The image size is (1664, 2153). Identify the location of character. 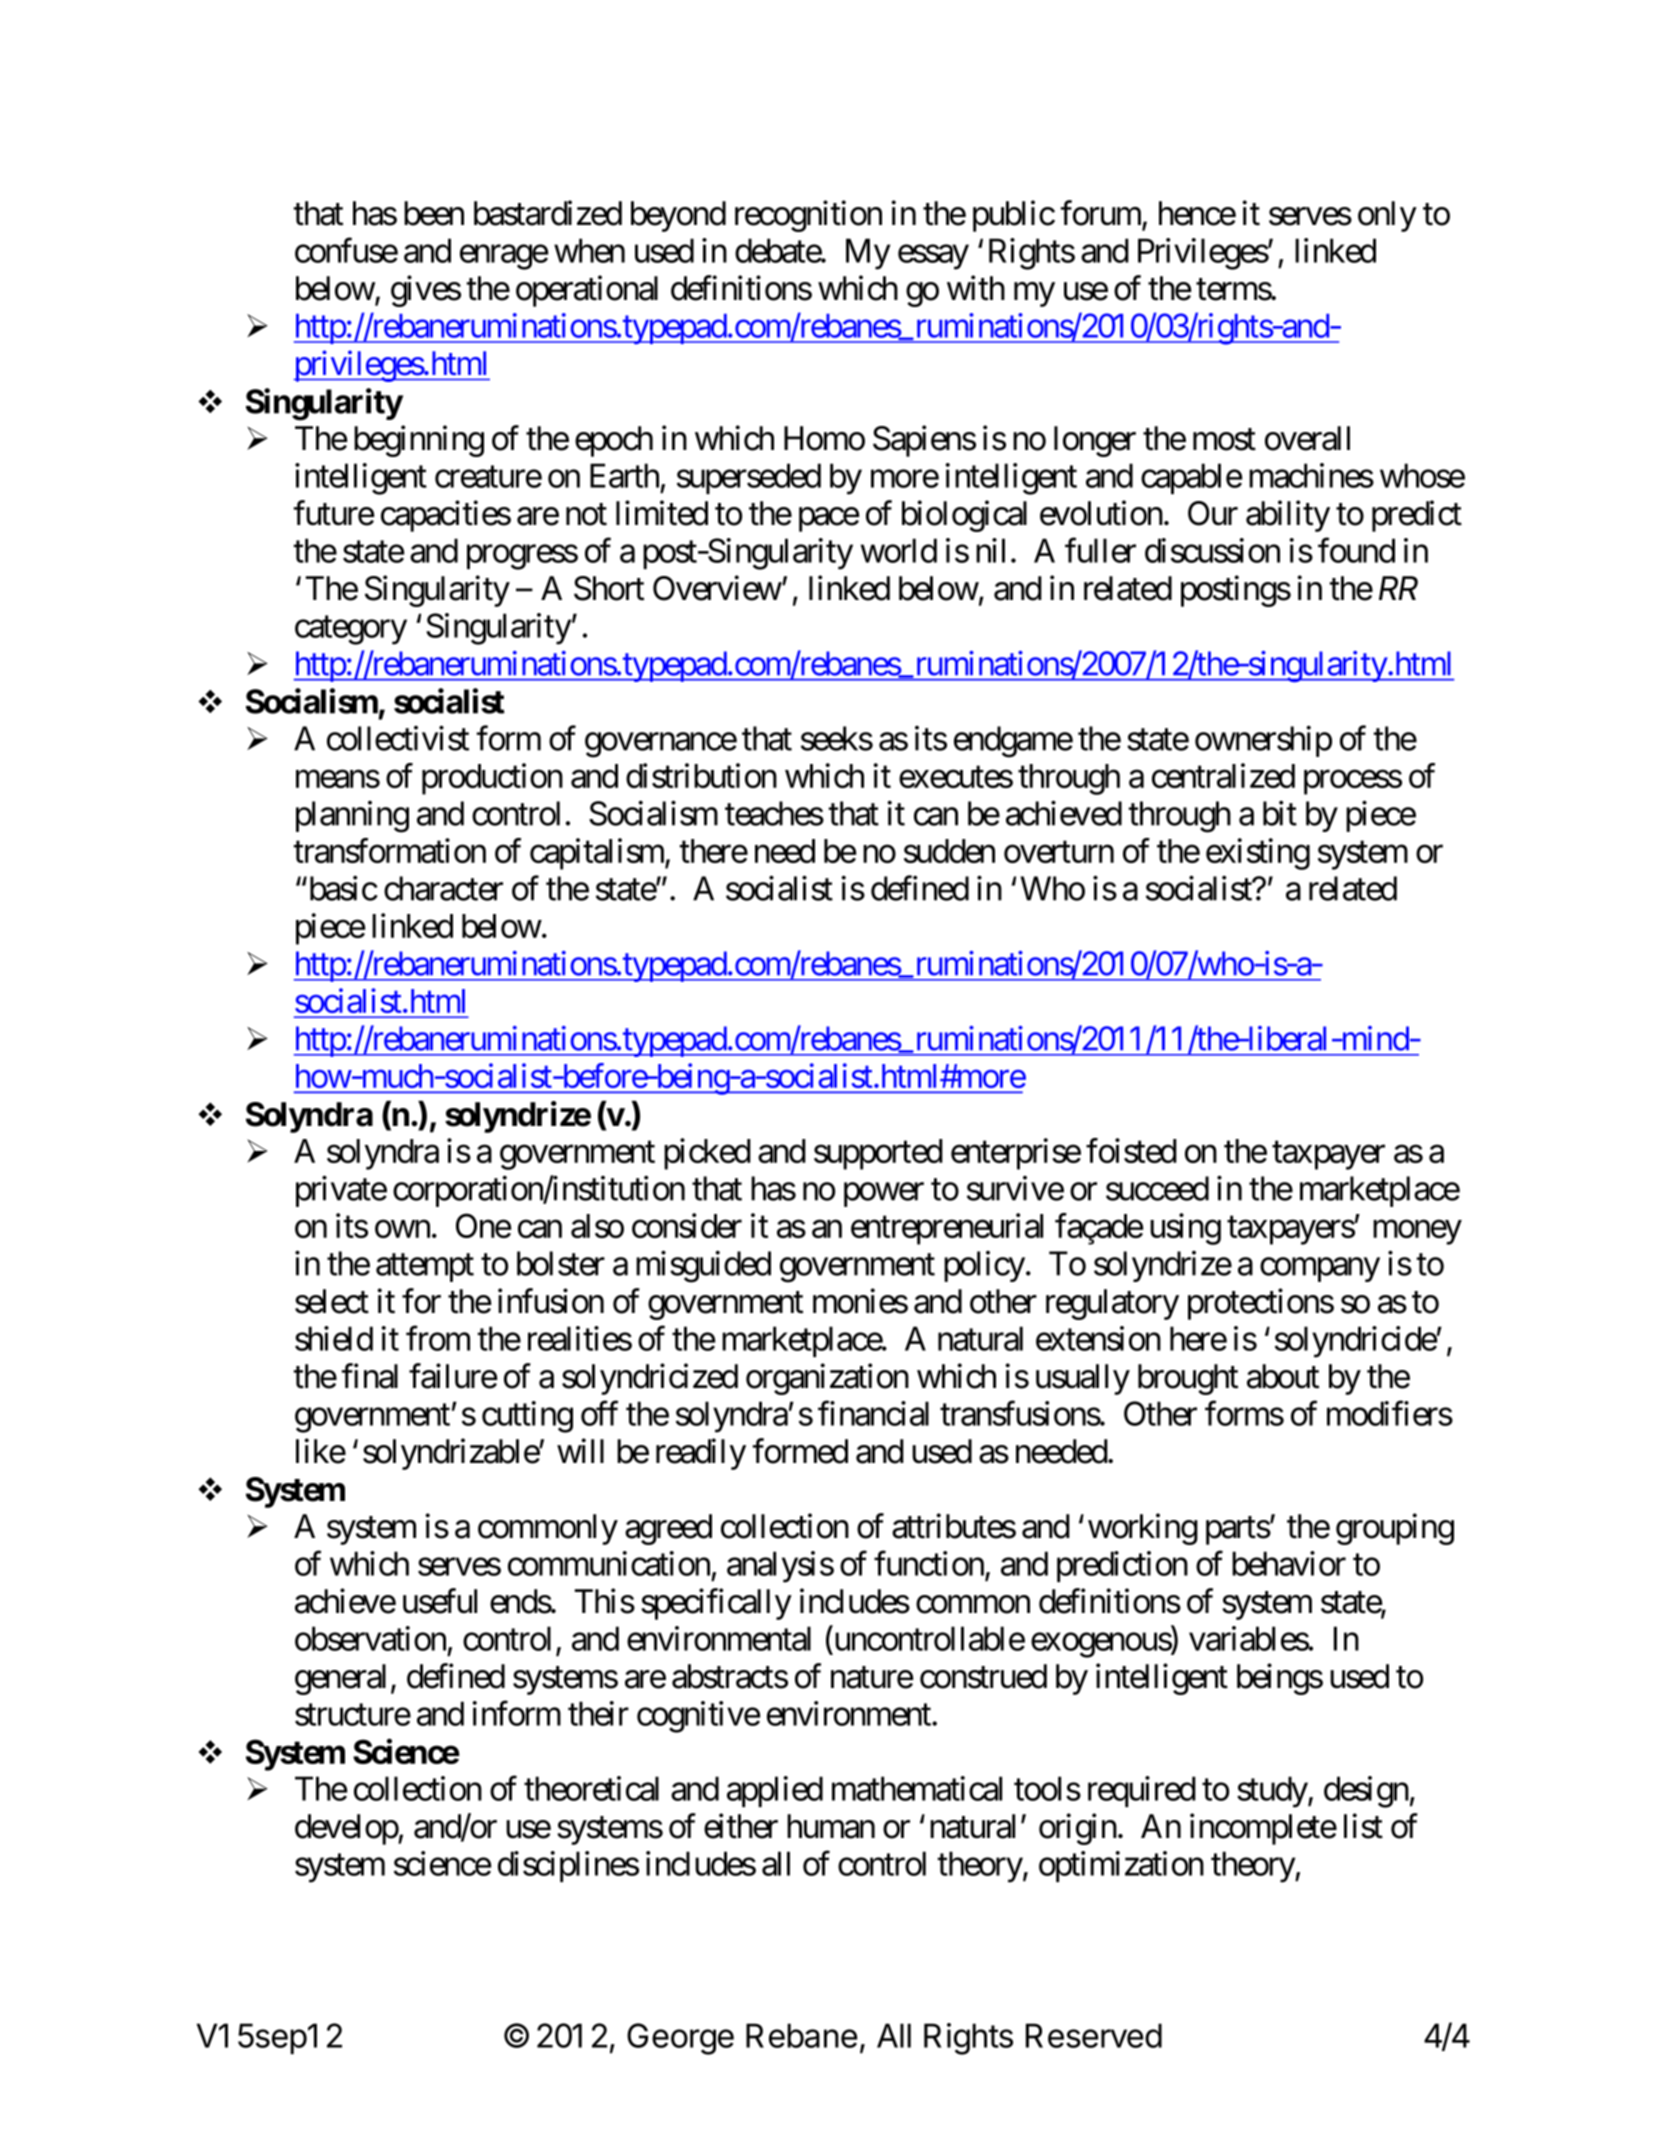
(443, 888).
